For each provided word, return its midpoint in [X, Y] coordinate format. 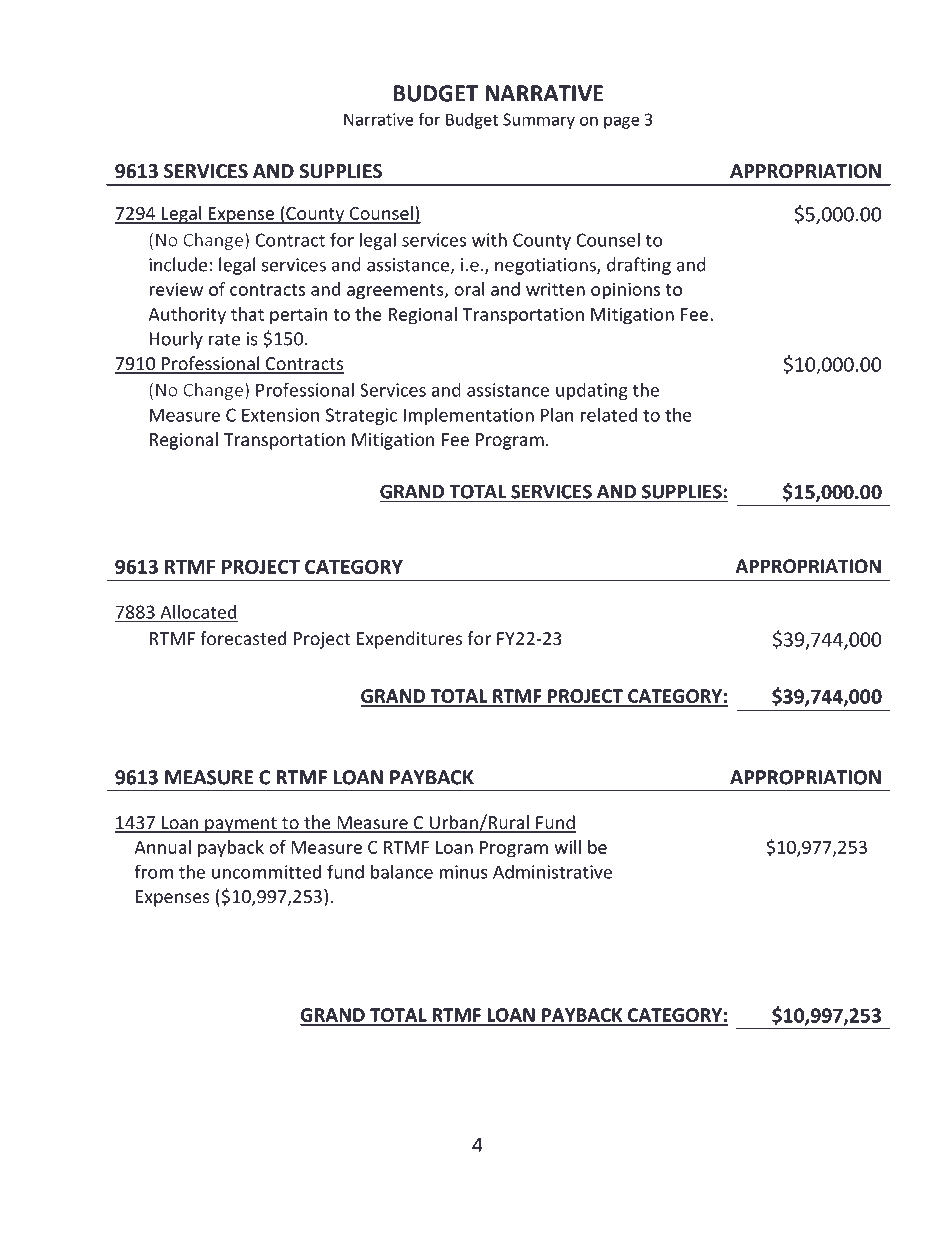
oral [469, 289]
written [555, 289]
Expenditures [409, 640]
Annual [162, 847]
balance [402, 872]
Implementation [469, 416]
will [567, 847]
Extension [280, 415]
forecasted [243, 638]
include [178, 264]
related [609, 415]
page [622, 122]
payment [241, 825]
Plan [557, 415]
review [176, 289]
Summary [539, 121]
